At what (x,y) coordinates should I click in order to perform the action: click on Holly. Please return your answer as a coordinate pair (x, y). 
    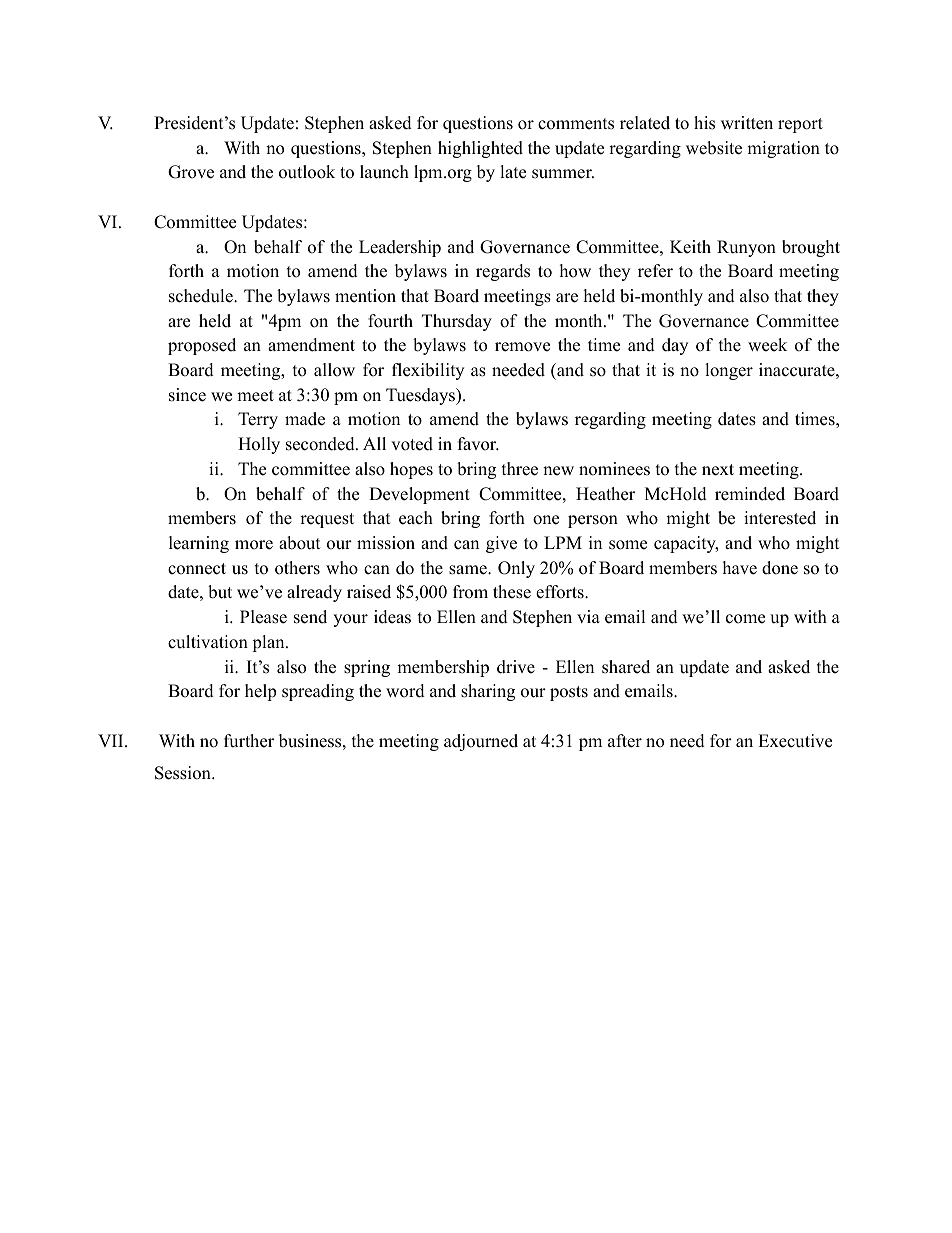
    Looking at the image, I should click on (259, 445).
